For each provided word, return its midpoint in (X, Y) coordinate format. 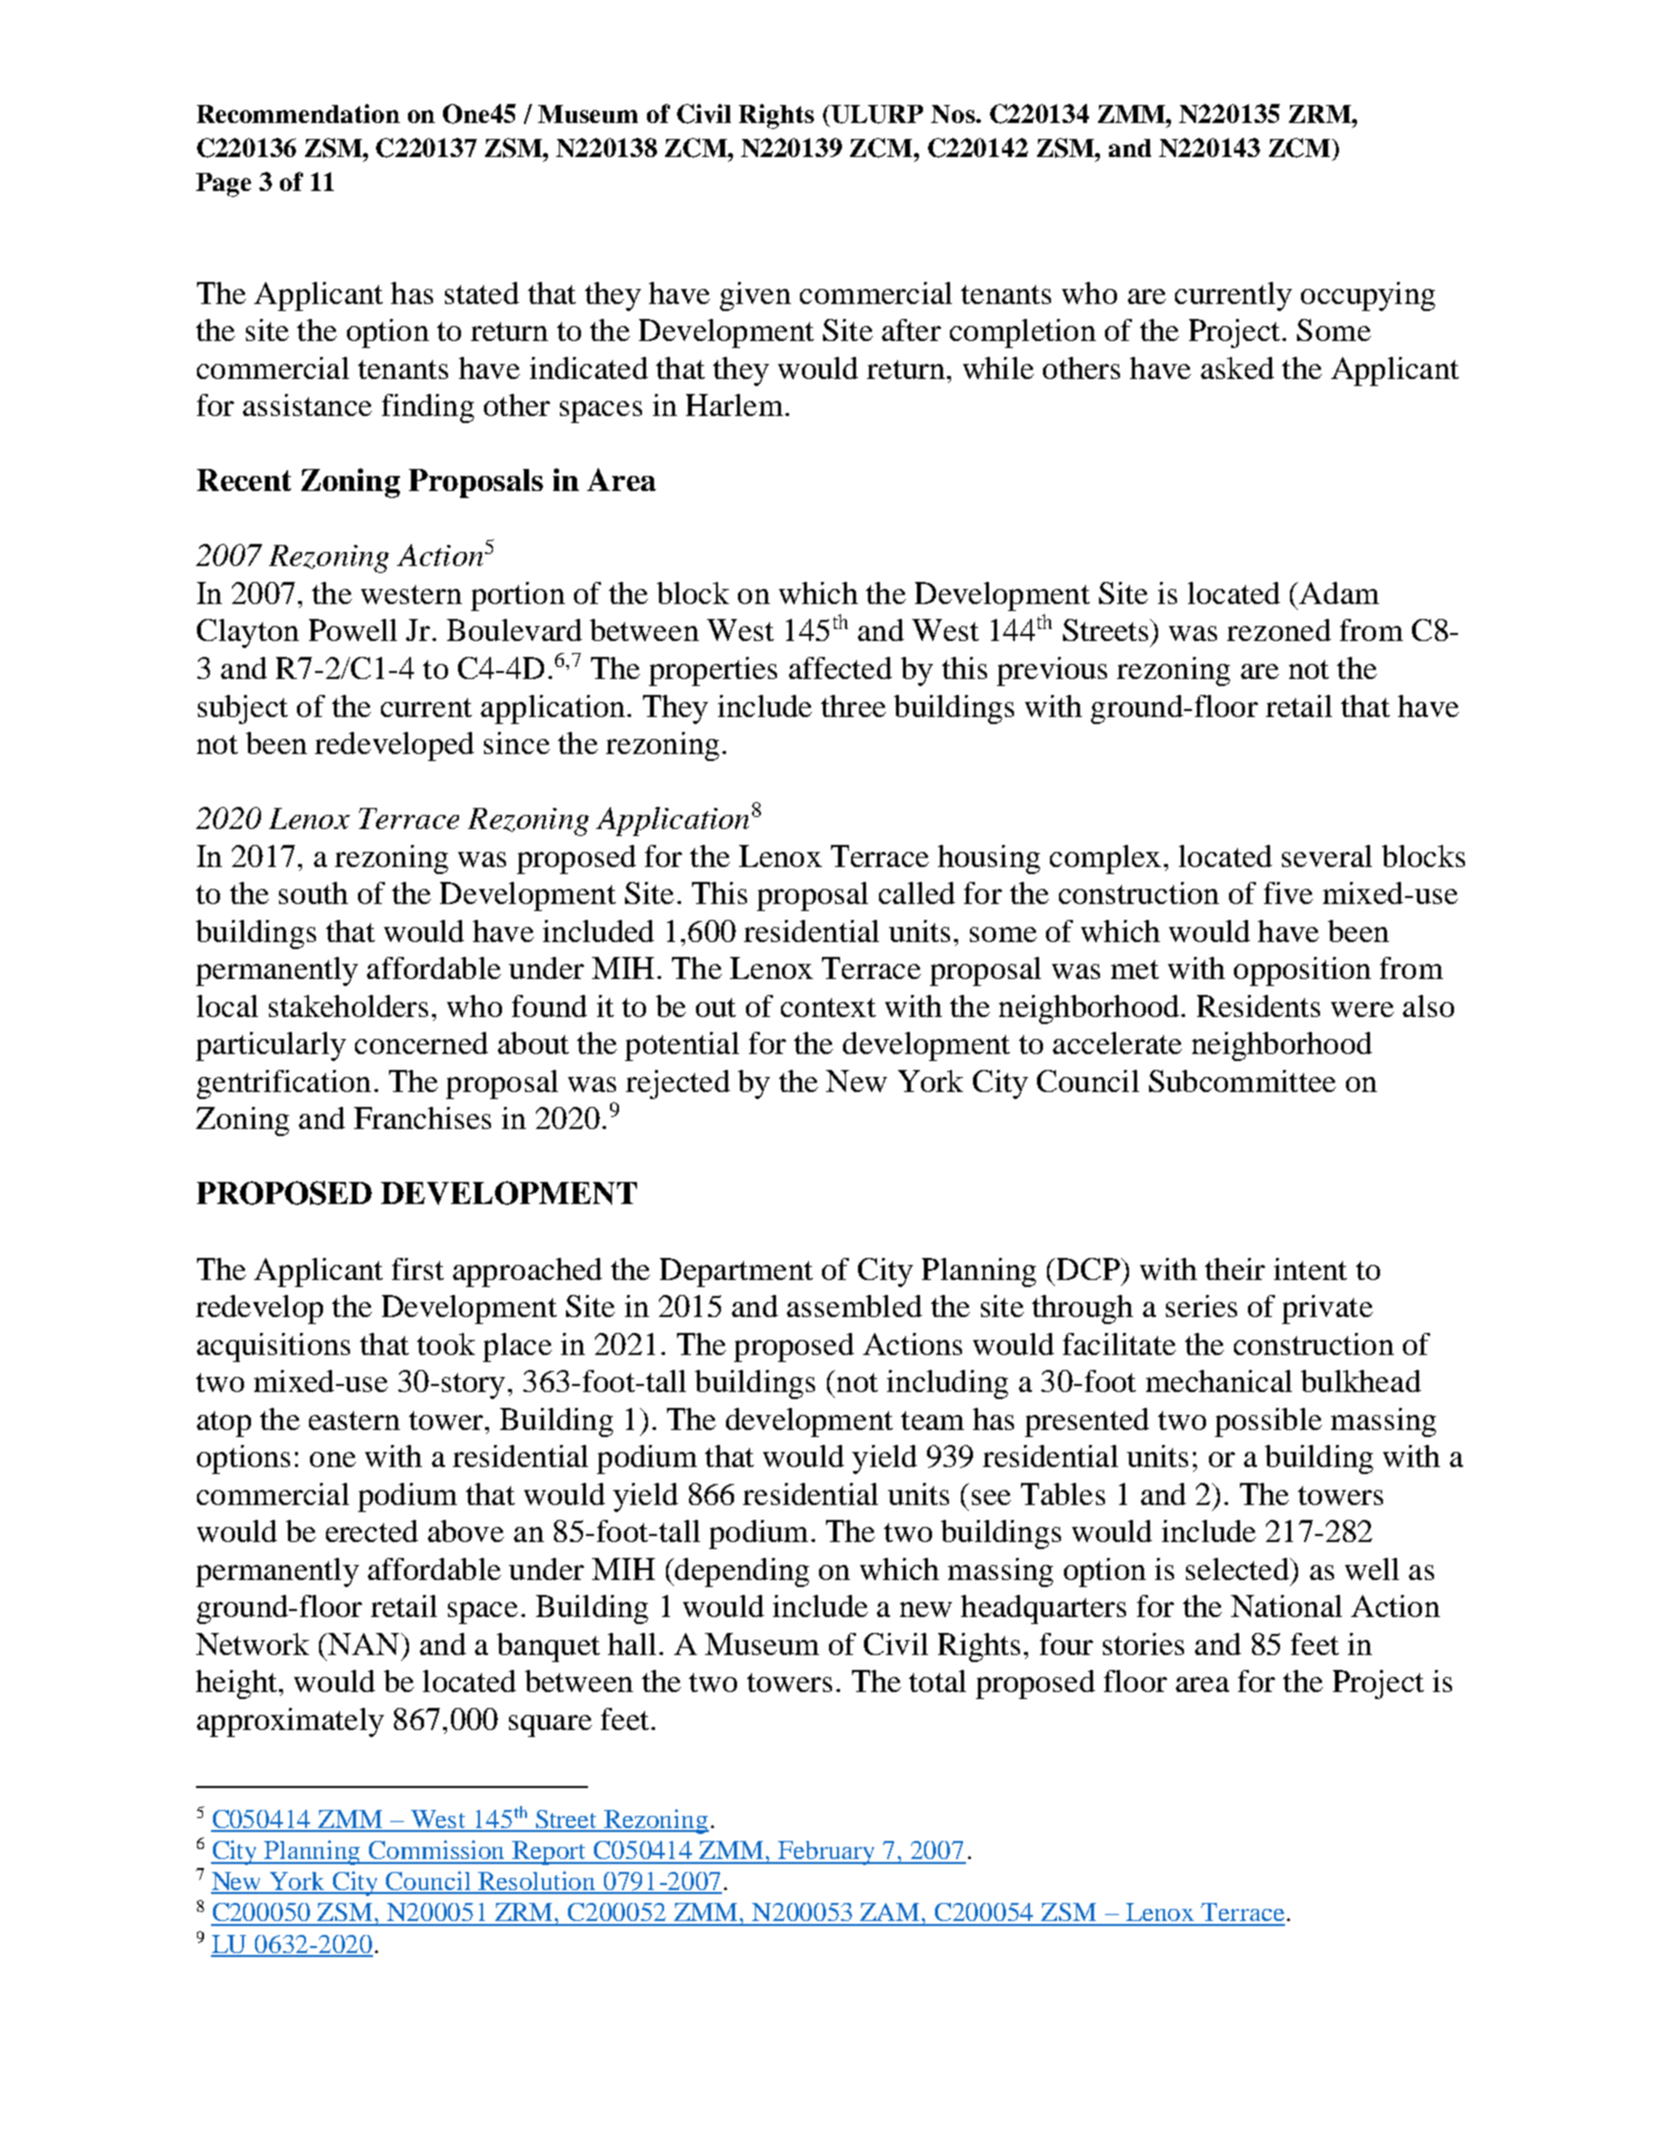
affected (840, 668)
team (932, 1420)
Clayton (248, 633)
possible (1268, 1422)
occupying (1368, 296)
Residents (1258, 1006)
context (828, 1007)
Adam (1339, 593)
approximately (290, 1722)
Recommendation (298, 113)
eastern (354, 1420)
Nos (954, 114)
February (827, 1853)
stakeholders (348, 1006)
